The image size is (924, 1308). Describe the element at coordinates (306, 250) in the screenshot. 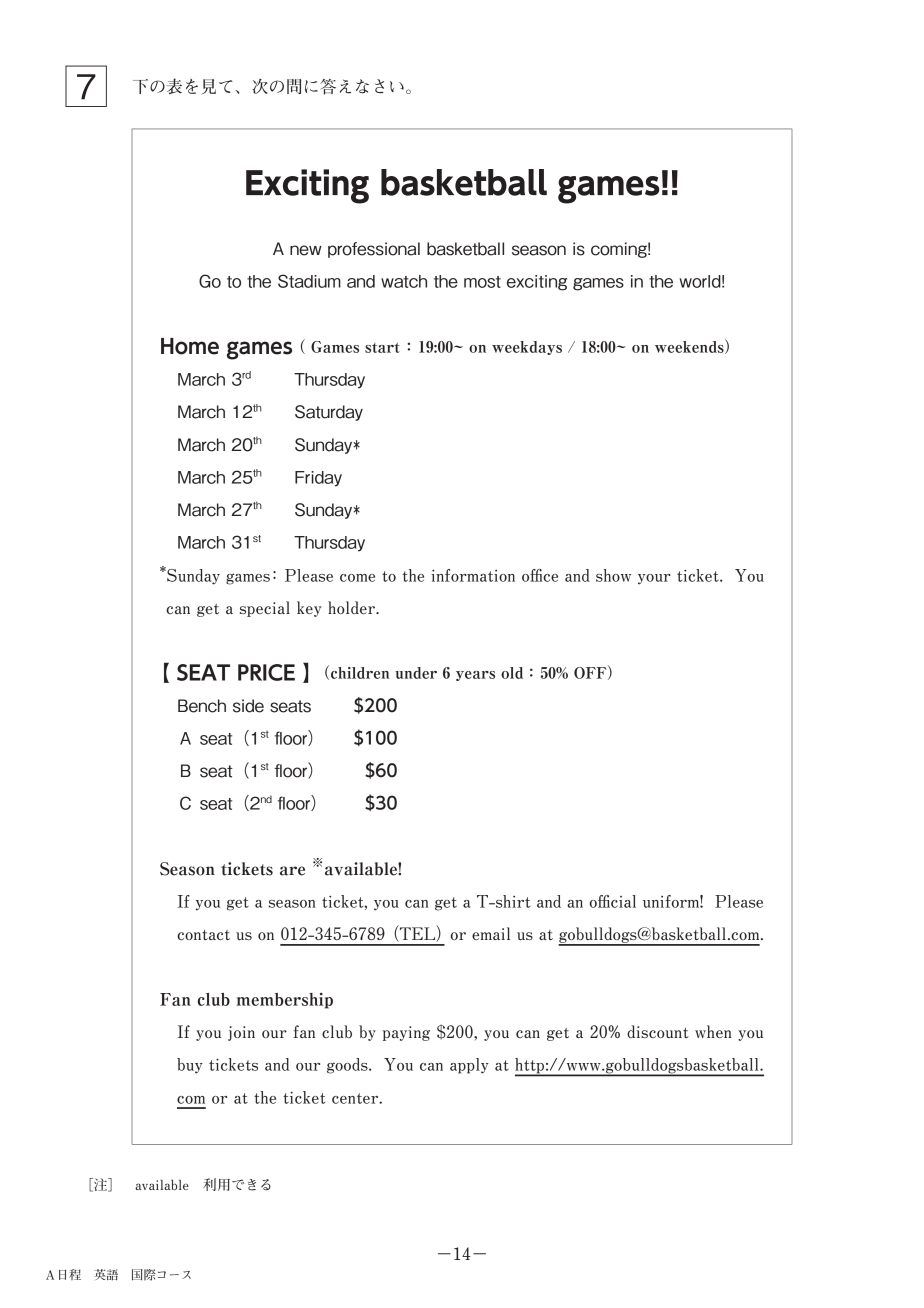

I see `new` at that location.
